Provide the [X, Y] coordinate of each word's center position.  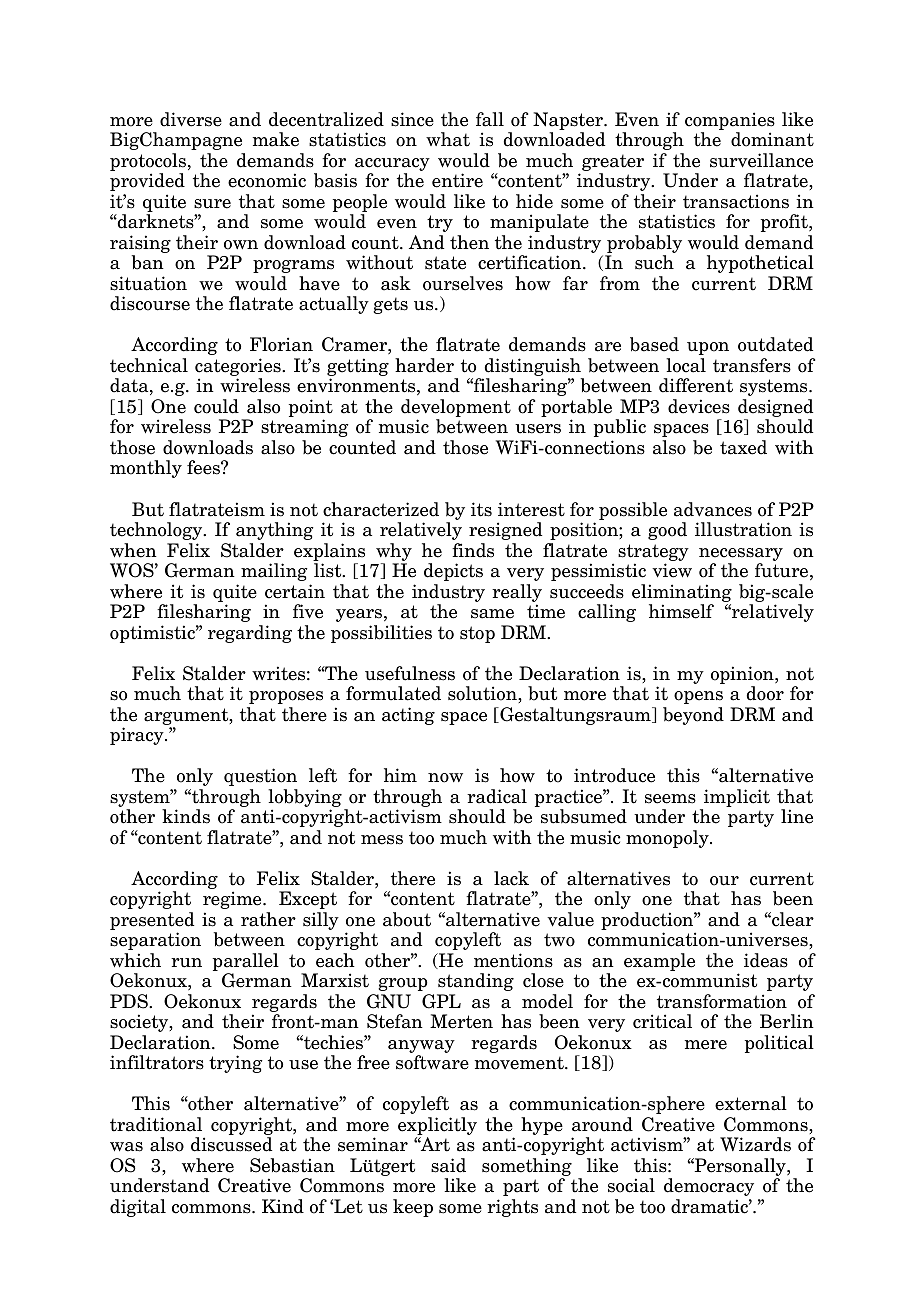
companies [730, 121]
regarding [250, 634]
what [448, 139]
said [448, 1165]
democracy [709, 1187]
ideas [766, 960]
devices [699, 406]
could [216, 406]
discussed [231, 1144]
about [407, 919]
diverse [191, 119]
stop [477, 634]
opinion [743, 675]
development [456, 409]
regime [233, 900]
